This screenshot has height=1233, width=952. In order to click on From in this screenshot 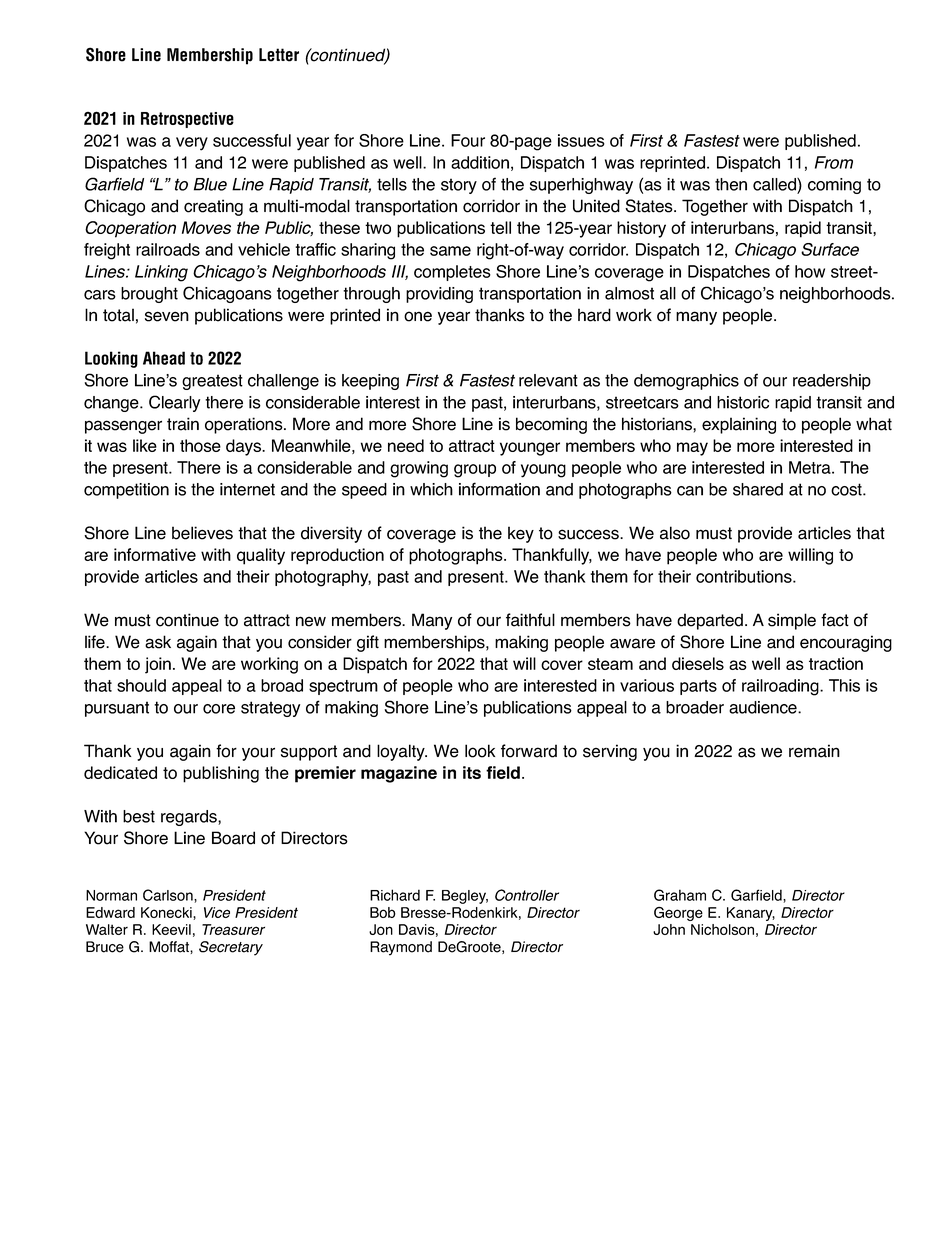, I will do `click(834, 162)`.
